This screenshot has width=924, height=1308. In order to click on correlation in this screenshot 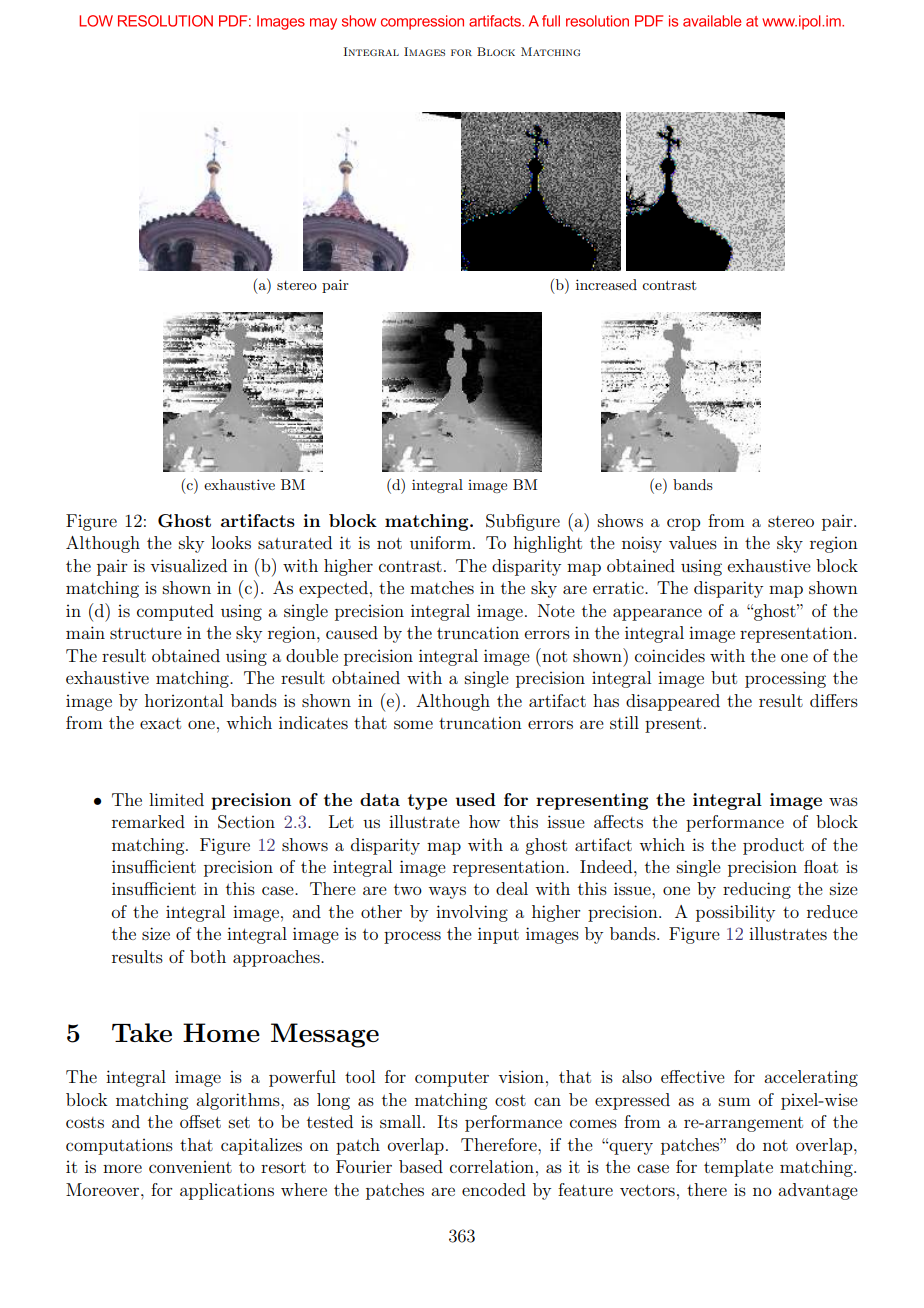, I will do `click(492, 1166)`.
